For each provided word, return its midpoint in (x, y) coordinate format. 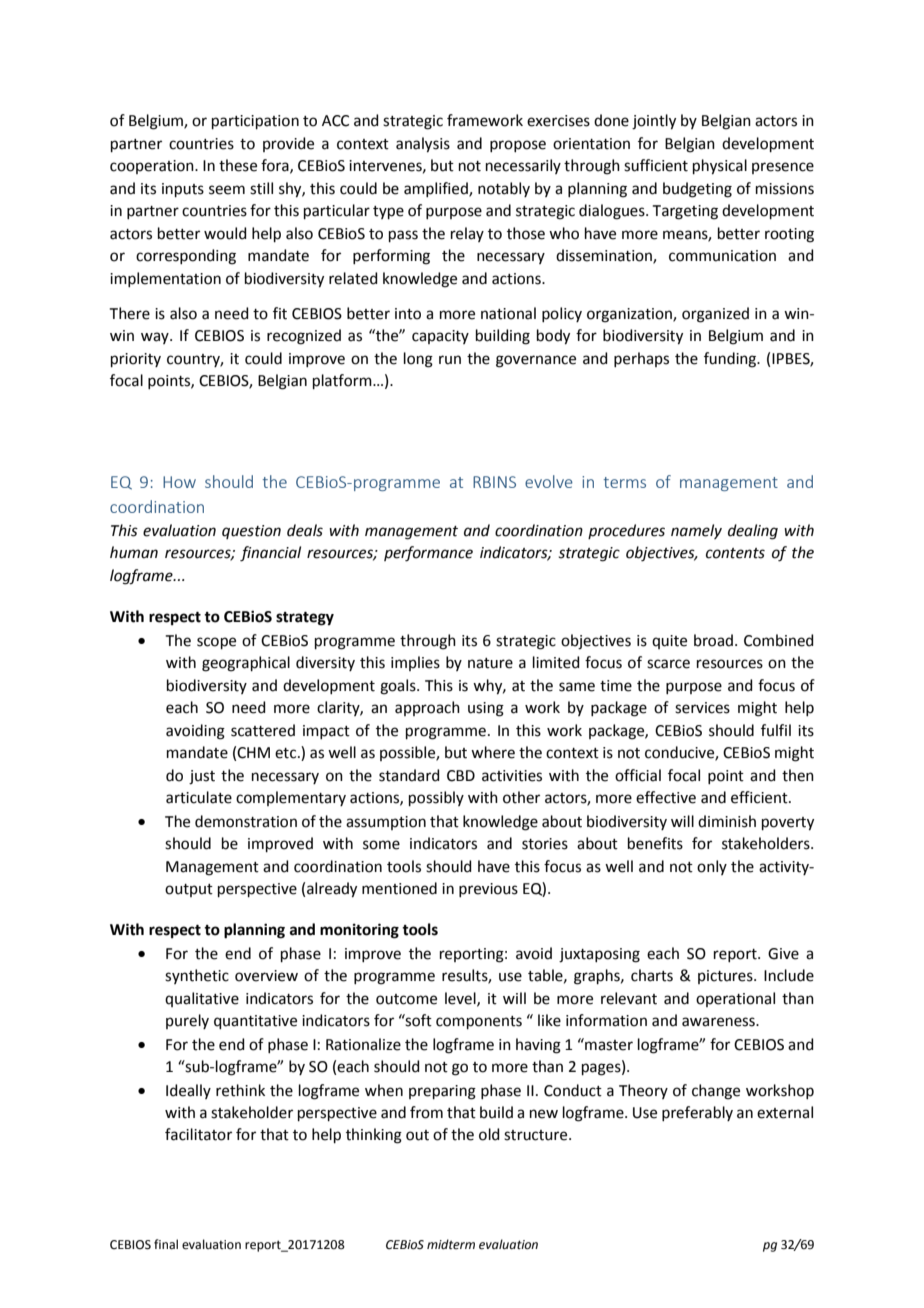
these (238, 165)
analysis (423, 145)
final (166, 1244)
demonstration (246, 821)
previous (488, 890)
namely (696, 531)
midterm (451, 1244)
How (179, 482)
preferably (697, 1113)
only (712, 867)
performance (428, 554)
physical (720, 167)
